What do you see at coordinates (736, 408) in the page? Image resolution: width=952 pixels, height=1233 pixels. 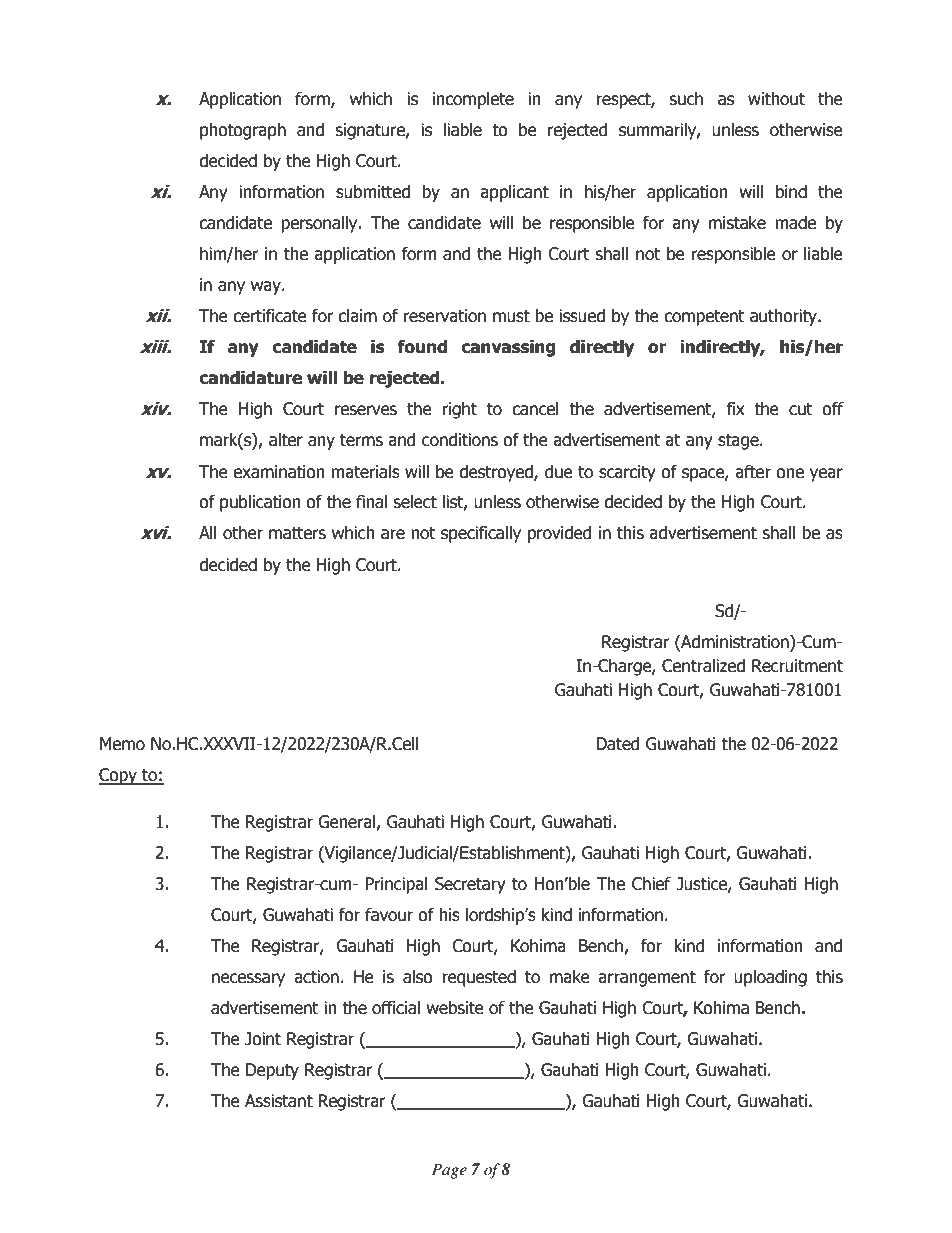 I see `fix` at bounding box center [736, 408].
